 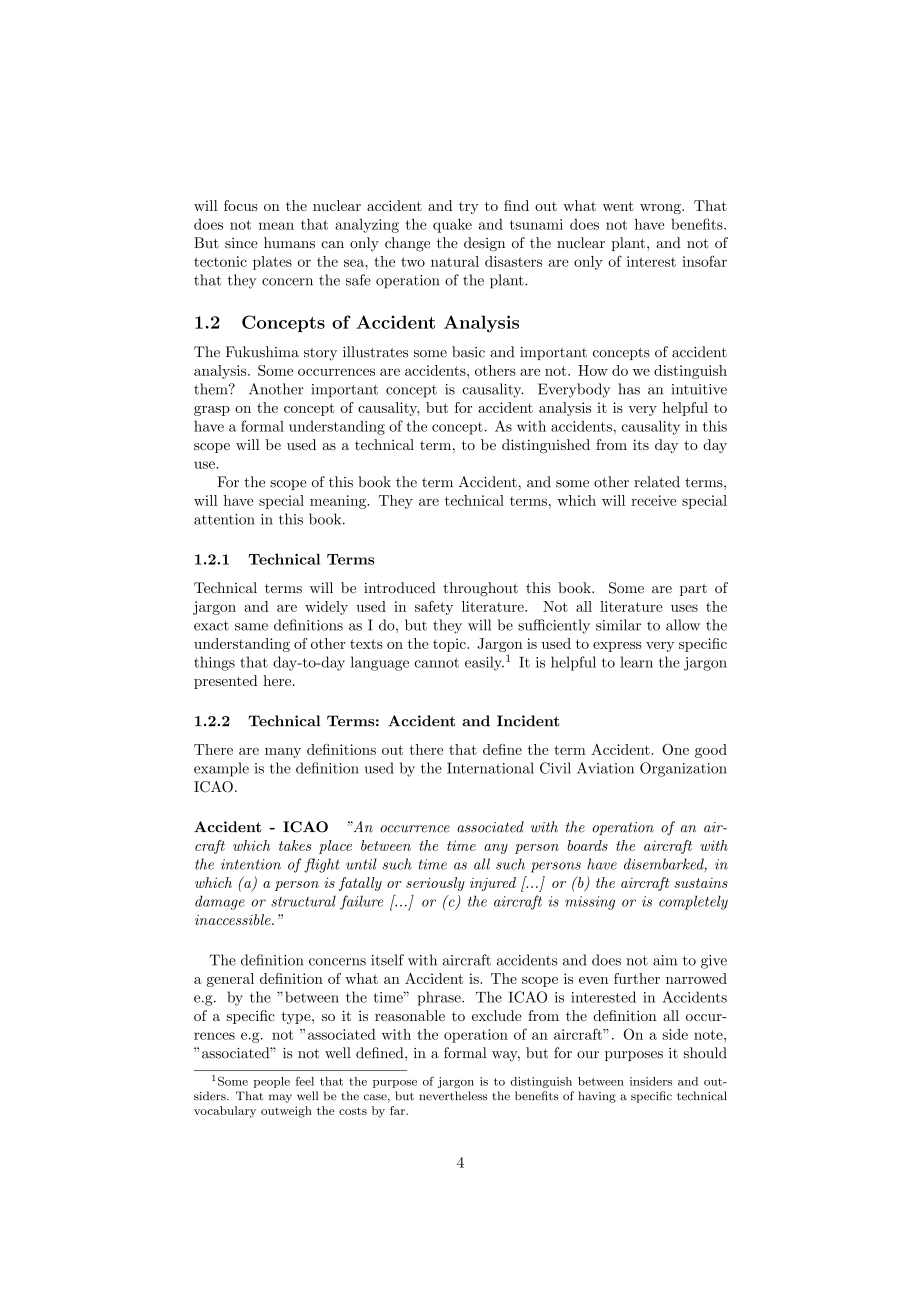 What do you see at coordinates (289, 243) in the document?
I see `humans` at bounding box center [289, 243].
